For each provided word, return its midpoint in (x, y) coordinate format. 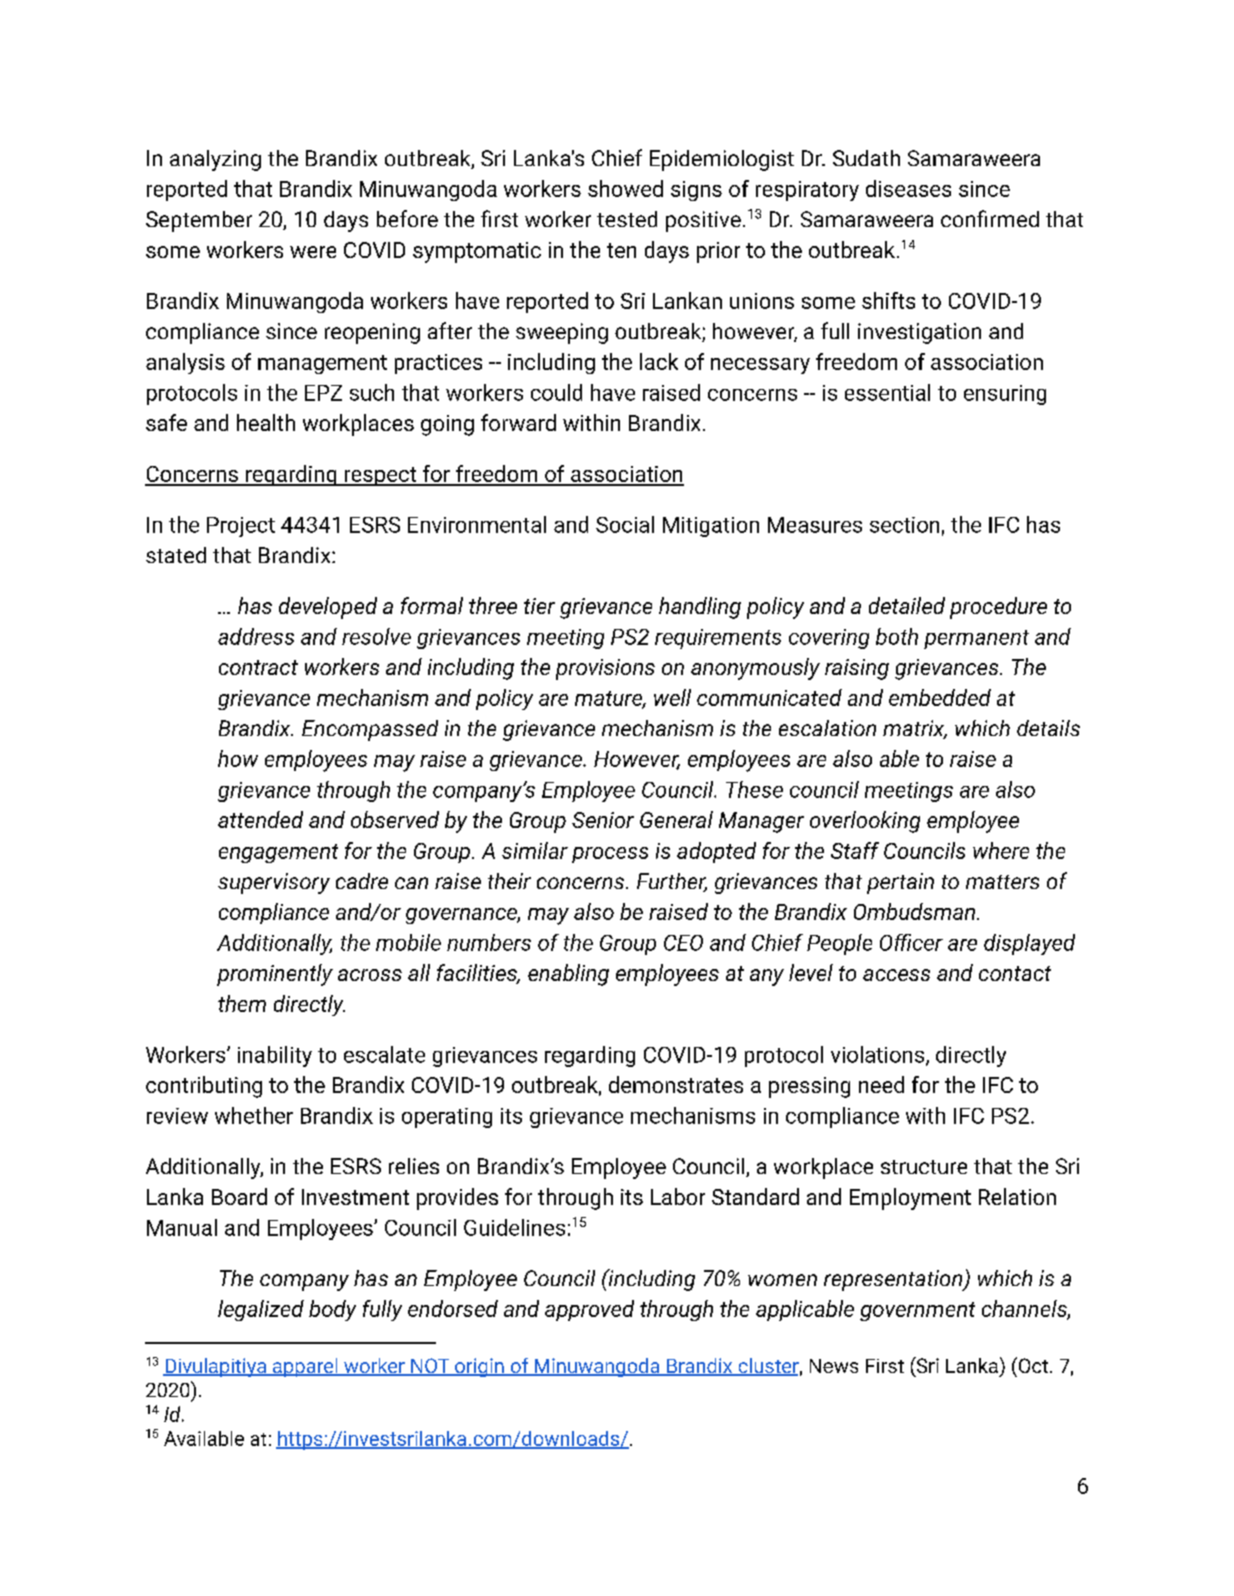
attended (260, 819)
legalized (261, 1310)
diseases (908, 188)
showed (625, 188)
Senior (603, 820)
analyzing (215, 160)
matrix (915, 729)
